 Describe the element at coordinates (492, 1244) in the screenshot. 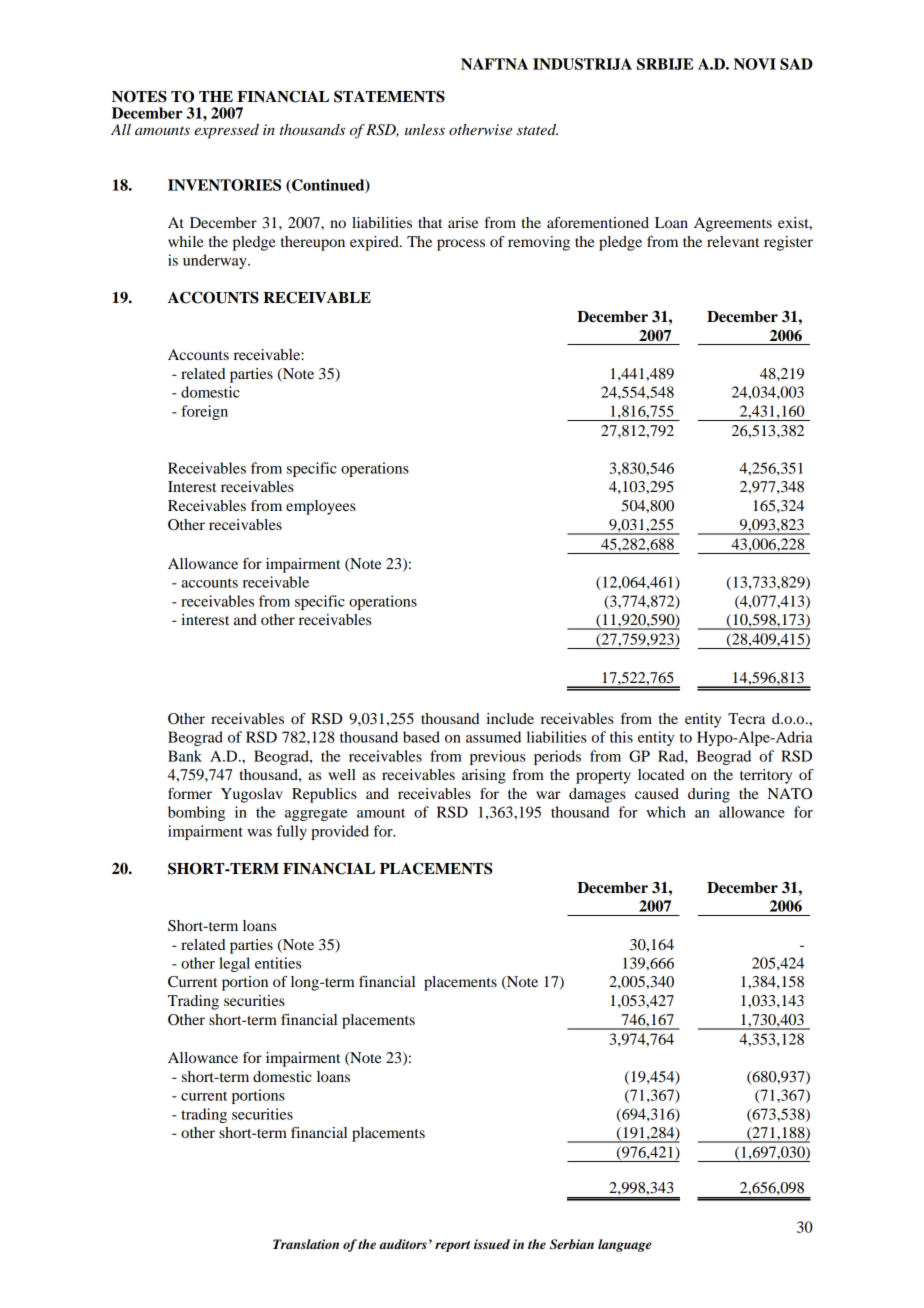

I see `issued` at that location.
